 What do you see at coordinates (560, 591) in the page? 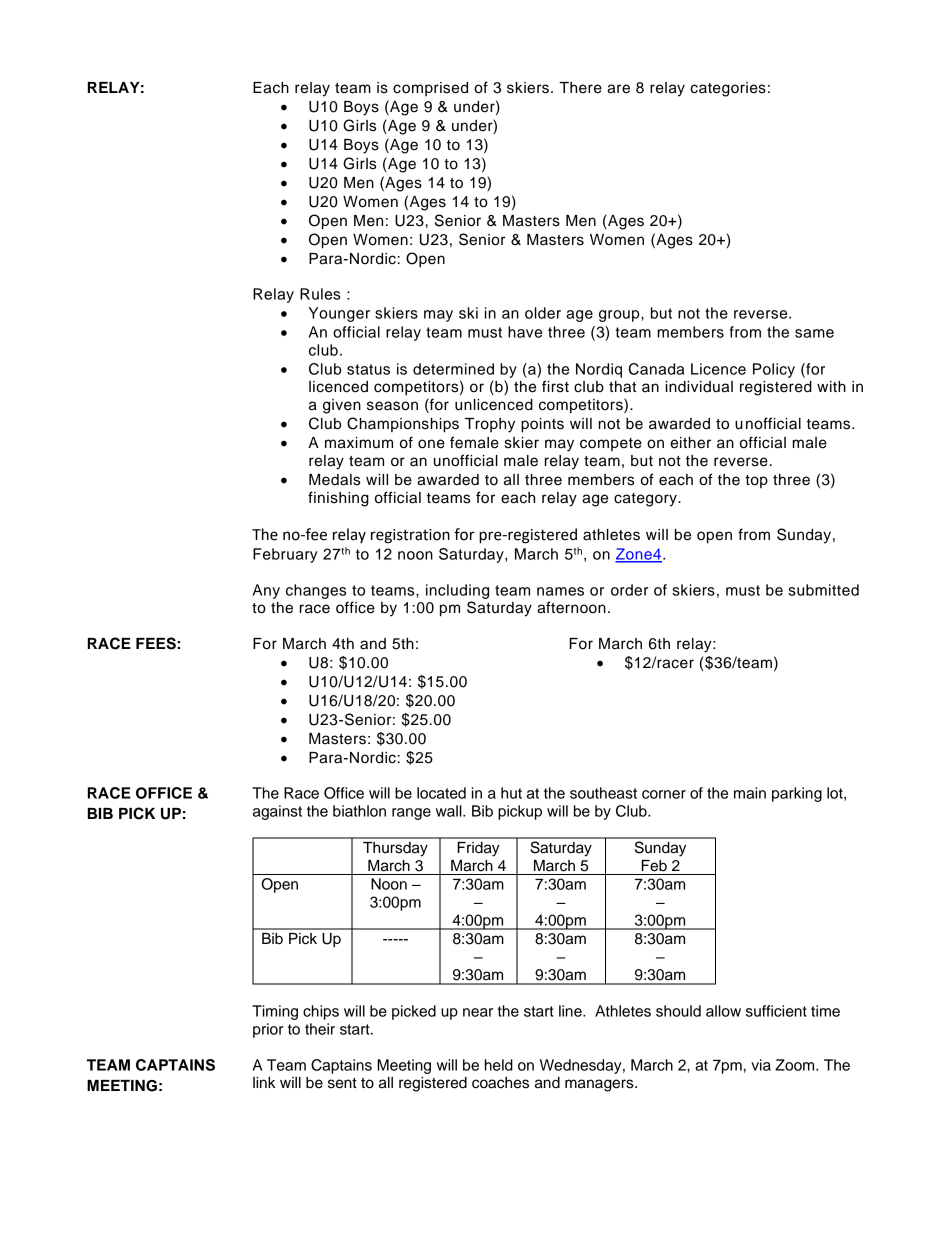
I see `names` at bounding box center [560, 591].
